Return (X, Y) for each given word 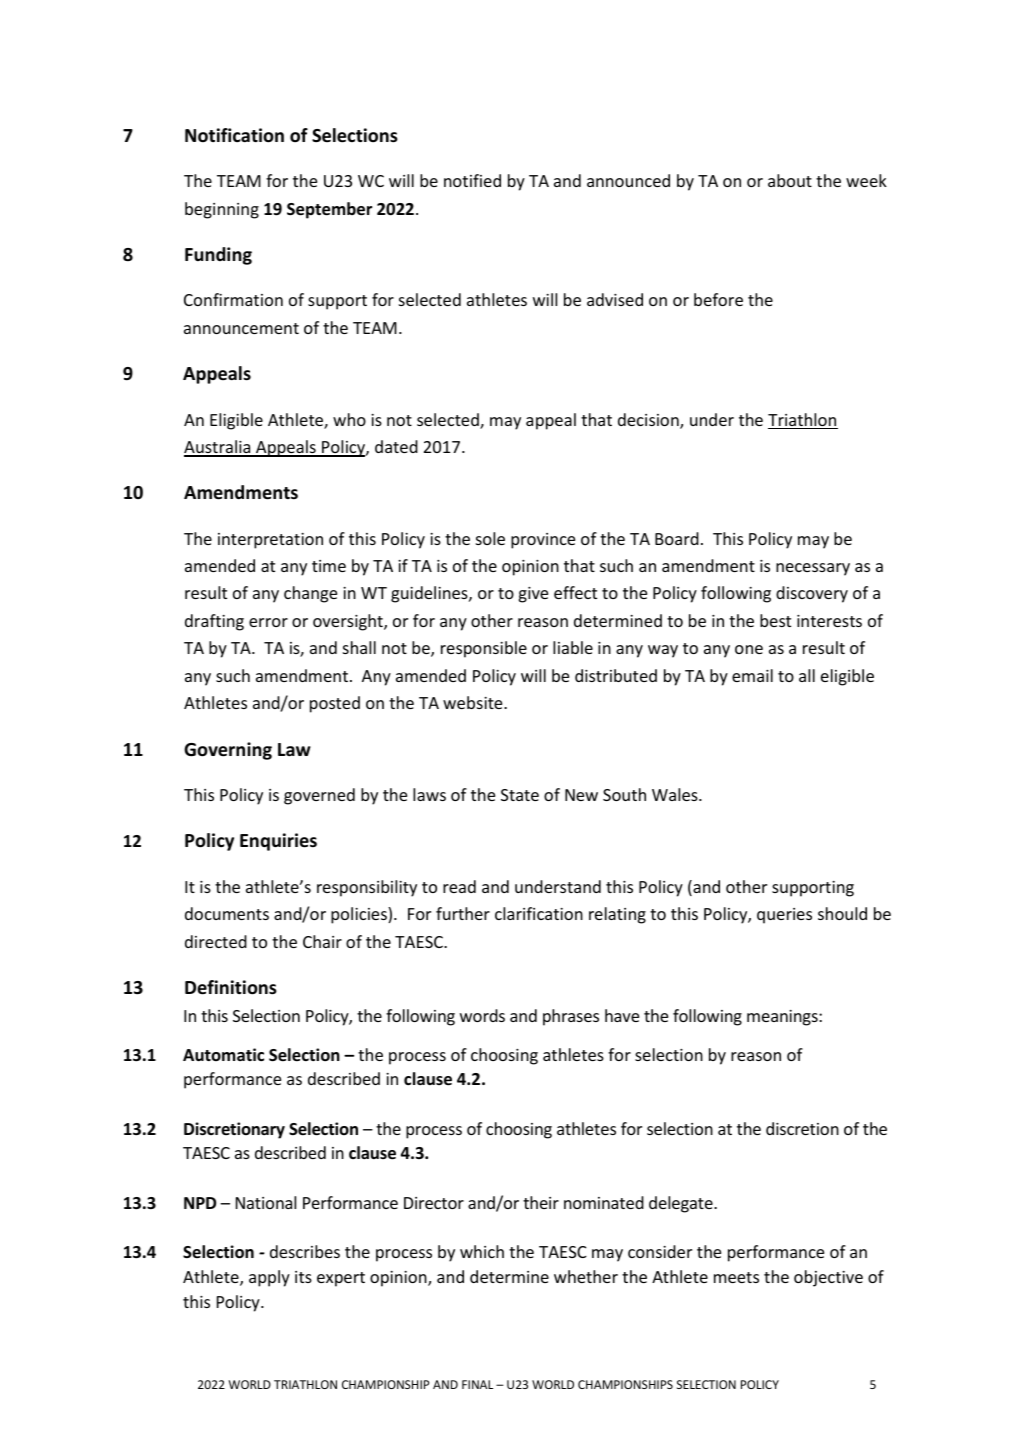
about (790, 180)
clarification (539, 913)
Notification (234, 135)
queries (784, 916)
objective (828, 1278)
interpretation (270, 541)
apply (269, 1278)
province (543, 541)
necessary (813, 569)
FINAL (477, 1384)
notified (472, 180)
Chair (322, 941)
